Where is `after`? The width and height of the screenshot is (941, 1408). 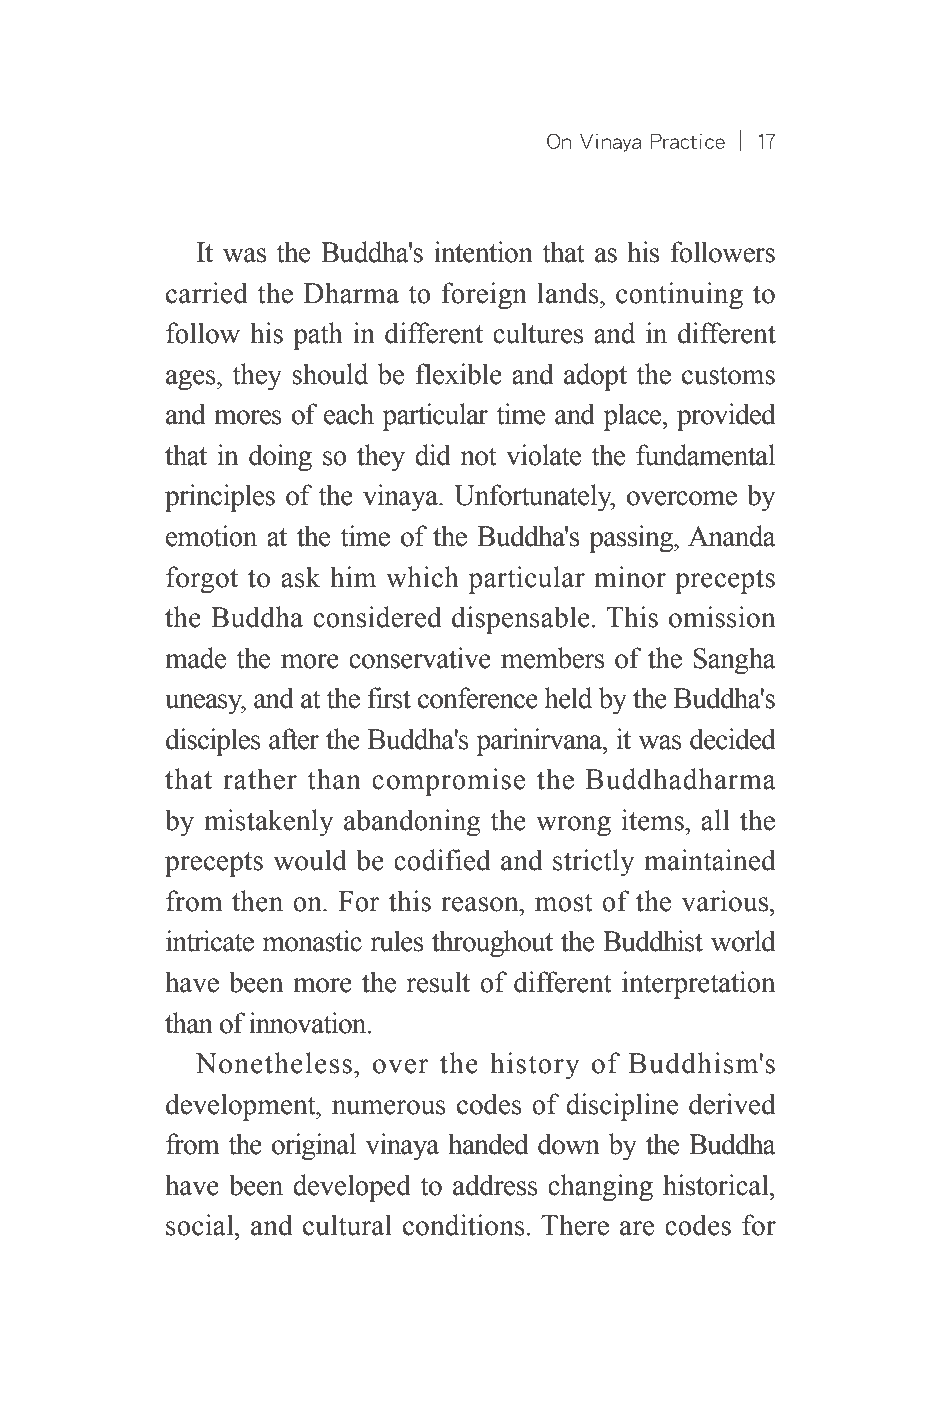 after is located at coordinates (294, 739).
